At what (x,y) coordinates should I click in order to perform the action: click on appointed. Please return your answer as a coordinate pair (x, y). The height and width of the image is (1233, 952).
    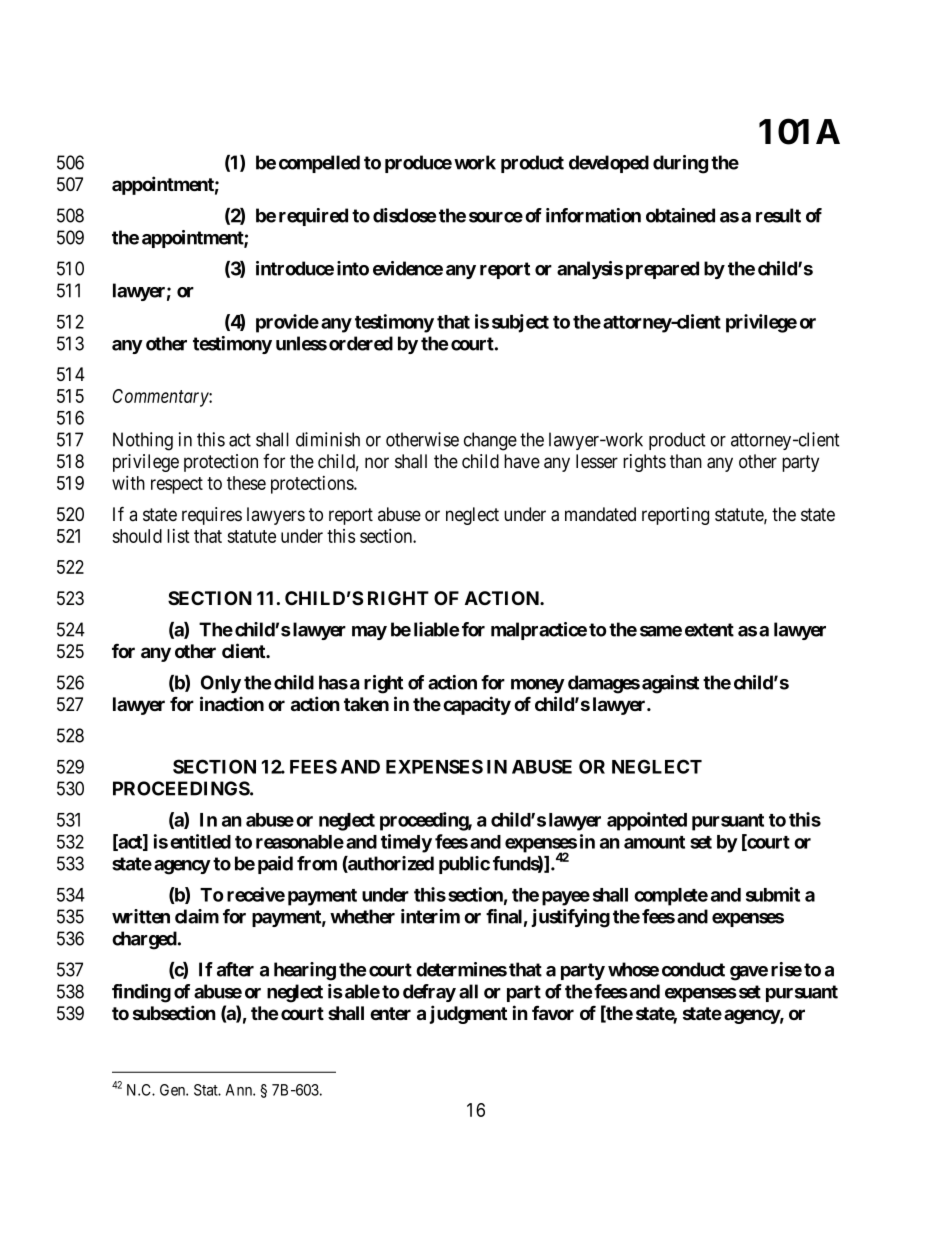
    Looking at the image, I should click on (647, 821).
